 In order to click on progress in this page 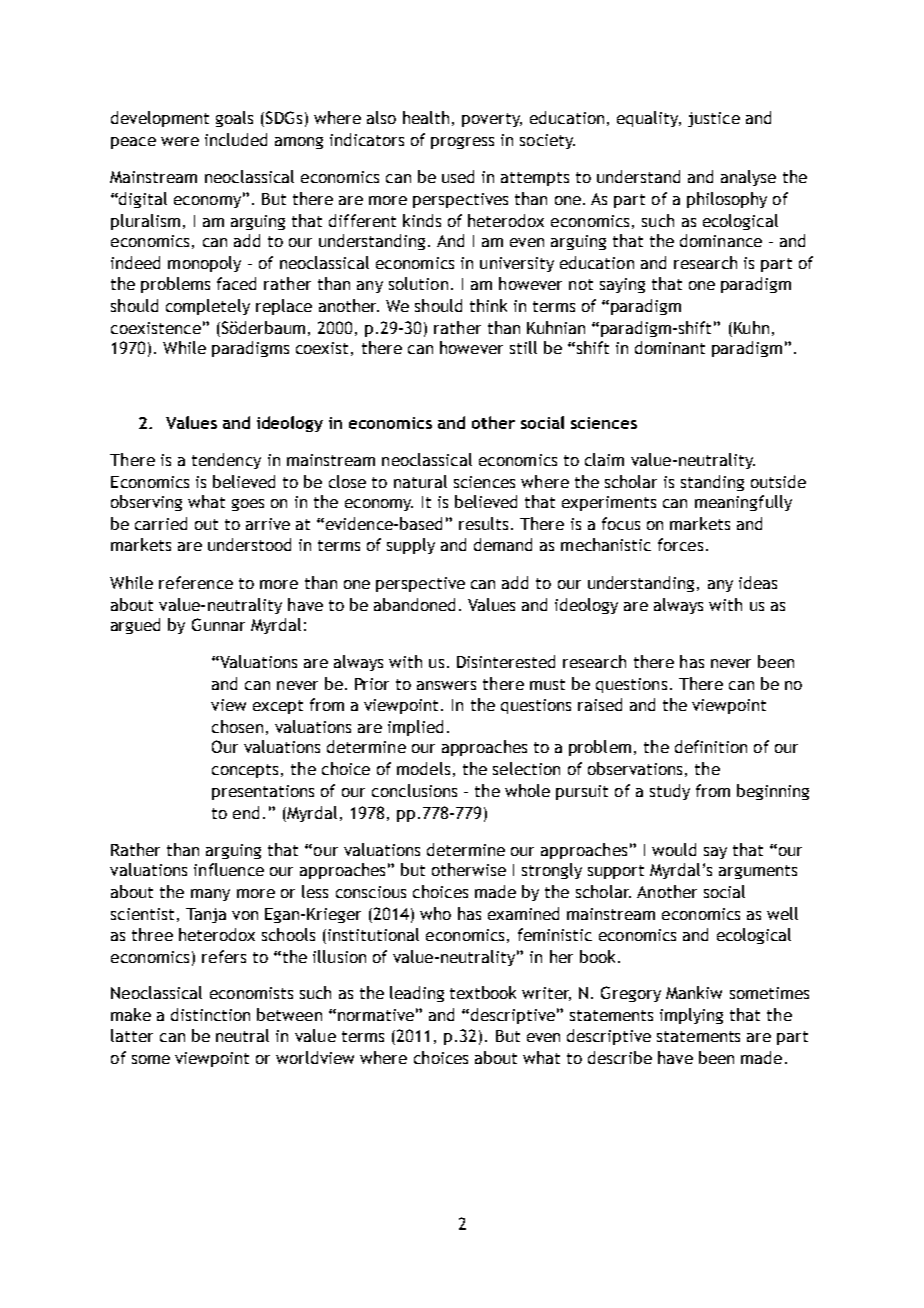, I will do `click(462, 143)`.
